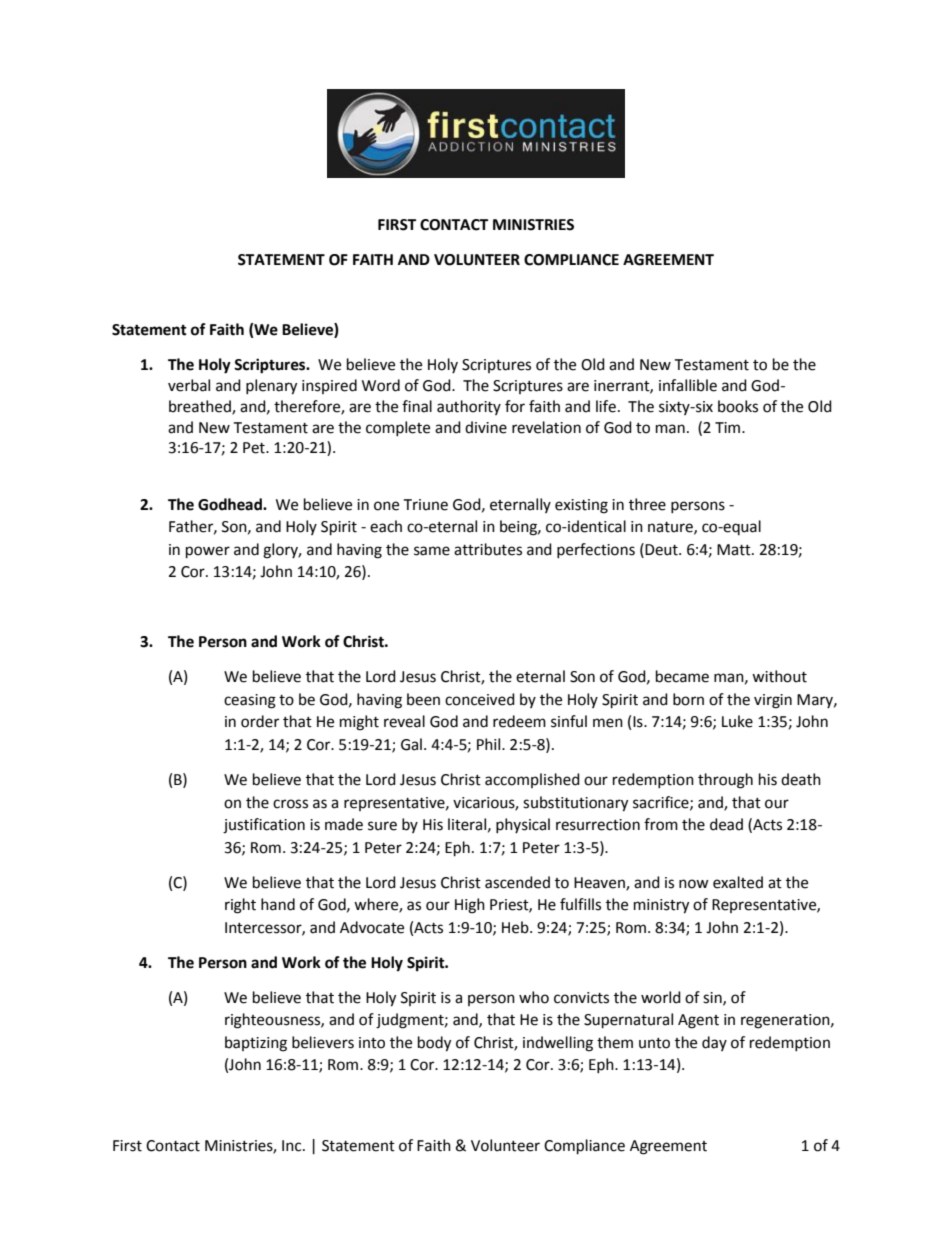 The width and height of the screenshot is (952, 1233). I want to click on cross, so click(290, 804).
